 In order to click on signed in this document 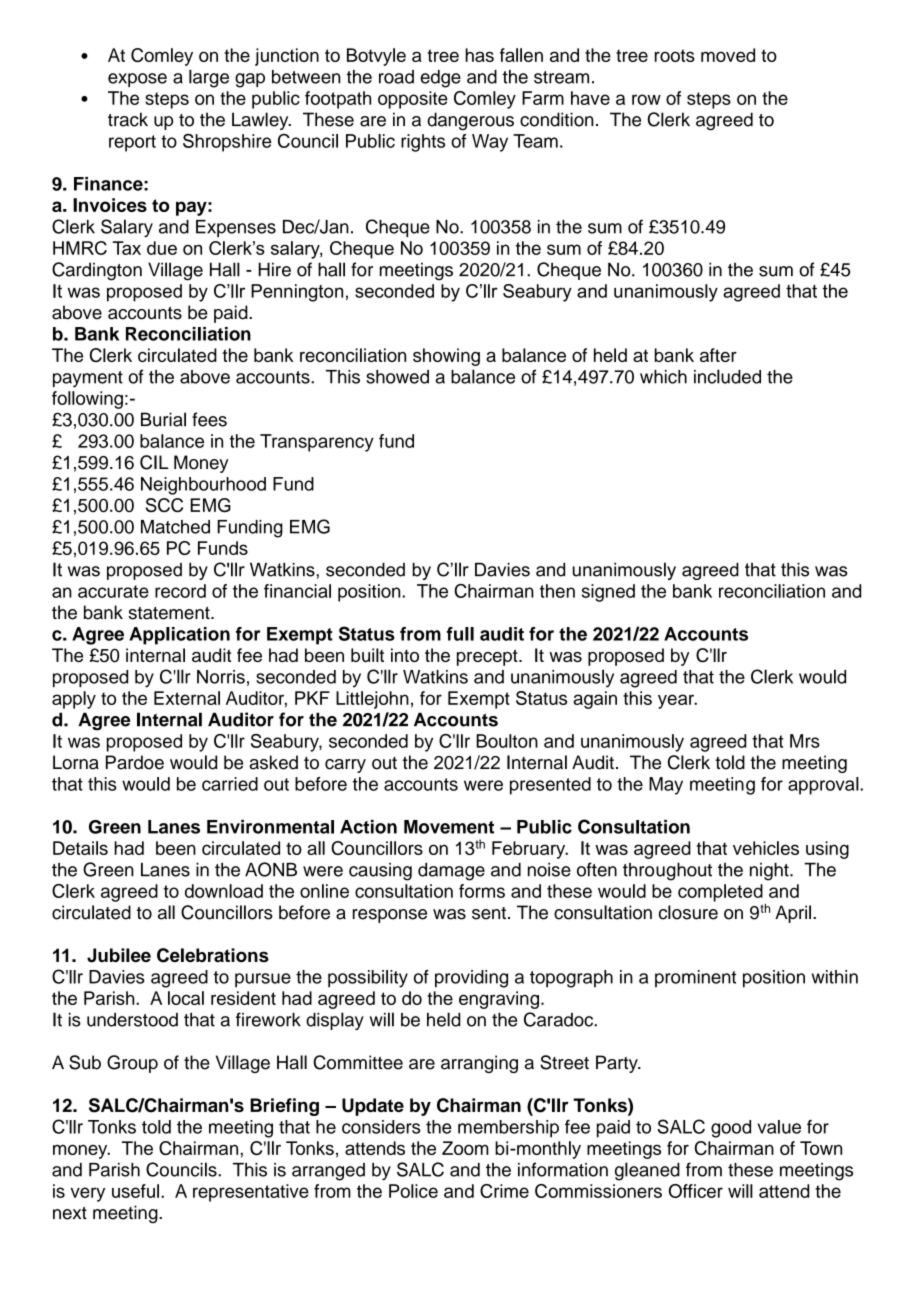, I will do `click(608, 593)`.
